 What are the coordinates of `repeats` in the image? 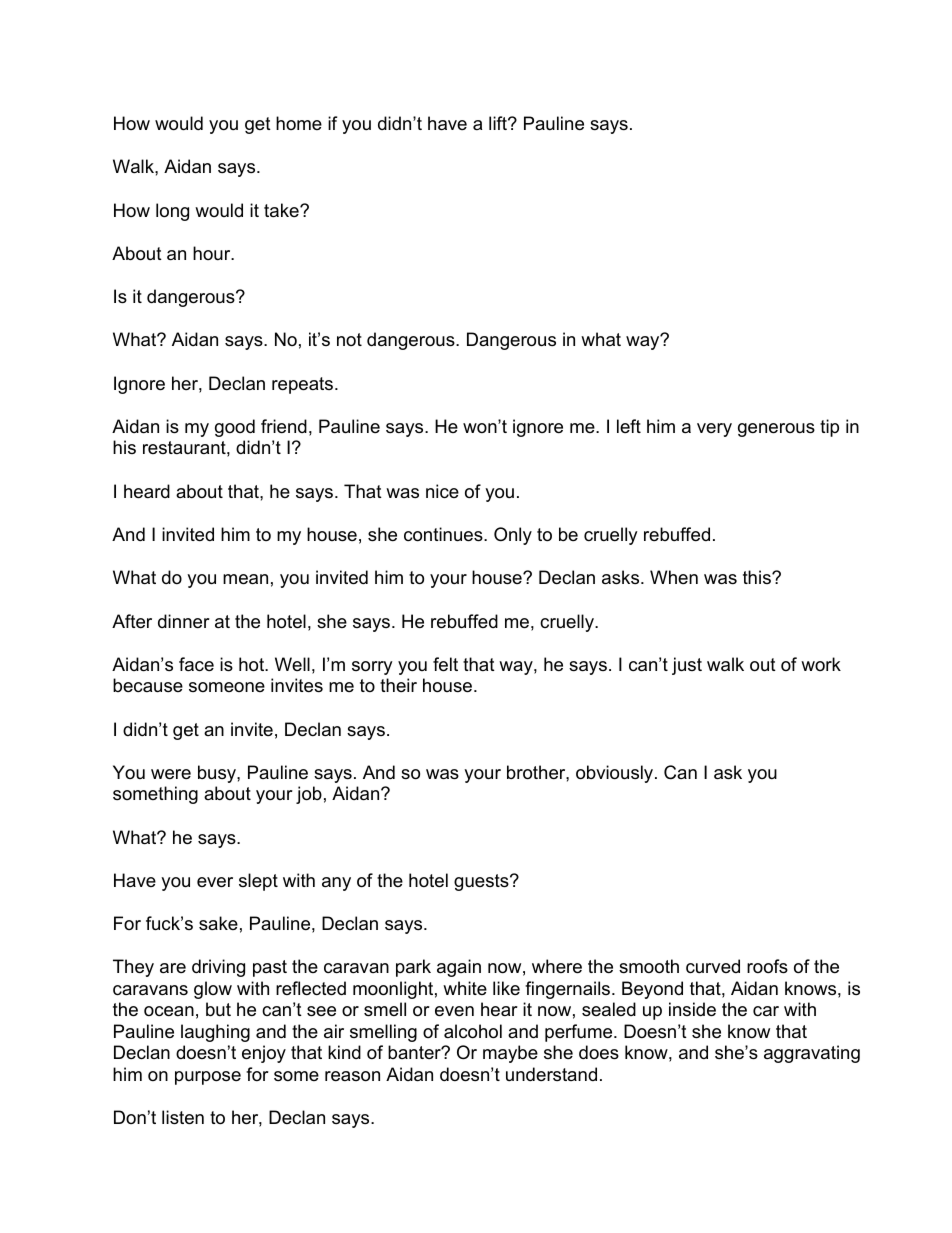 It's located at (302, 385).
